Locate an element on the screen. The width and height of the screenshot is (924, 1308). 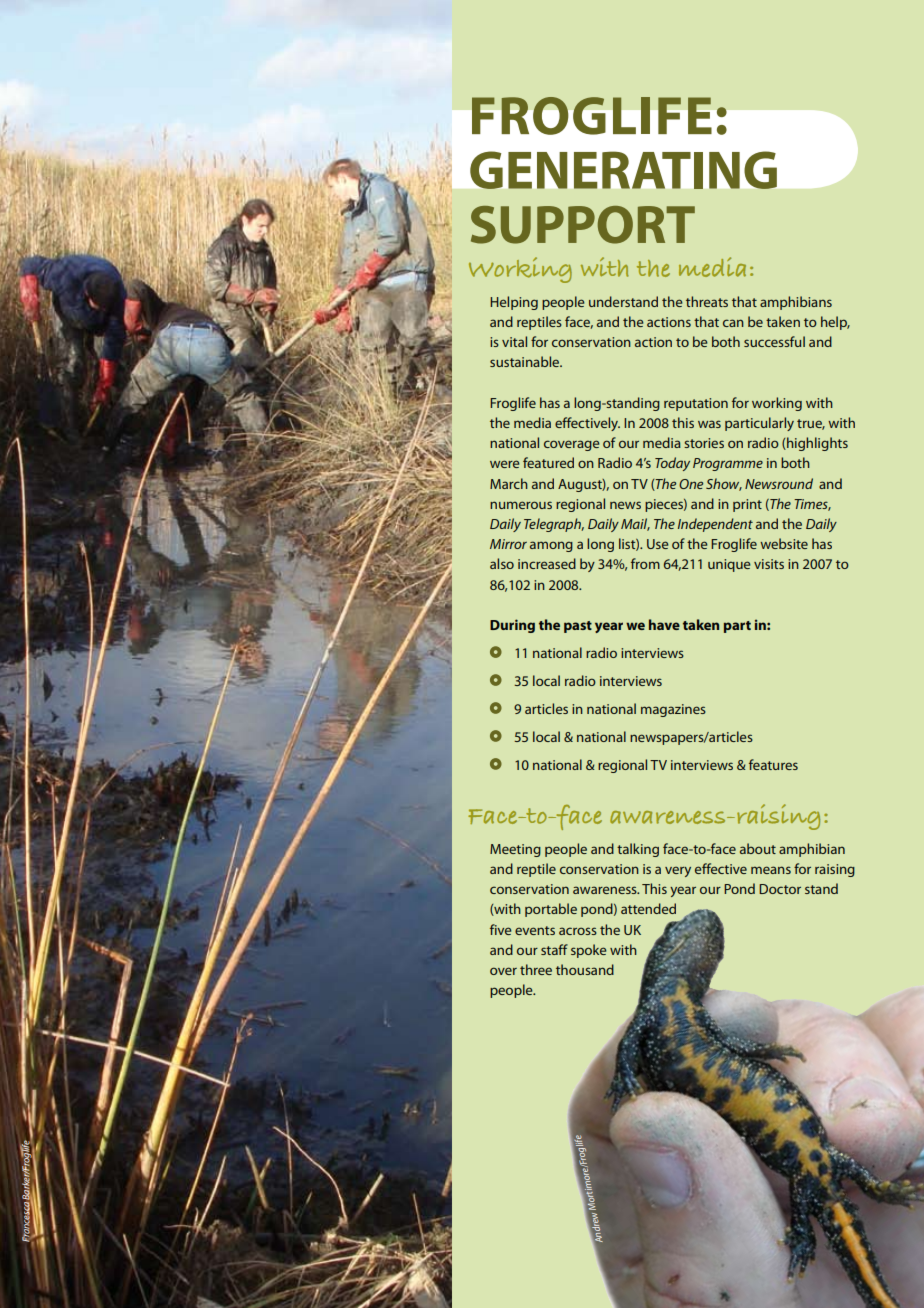
magazines is located at coordinates (673, 710).
